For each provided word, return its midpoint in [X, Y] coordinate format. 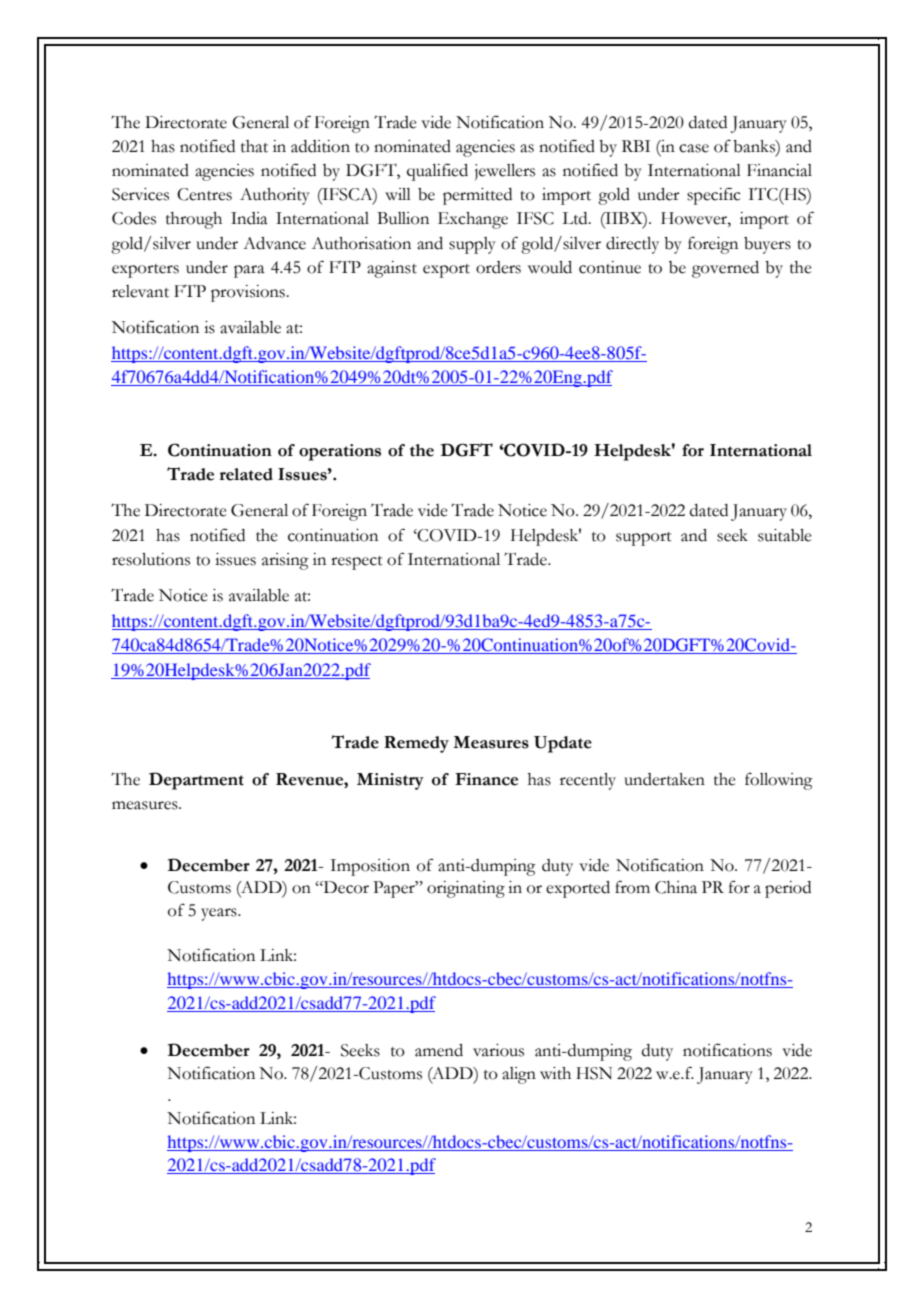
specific [714, 196]
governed [725, 269]
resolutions [151, 559]
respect [357, 563]
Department [196, 781]
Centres [204, 194]
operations [340, 452]
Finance [486, 779]
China [676, 887]
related [246, 474]
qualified [437, 172]
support [644, 539]
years [220, 914]
